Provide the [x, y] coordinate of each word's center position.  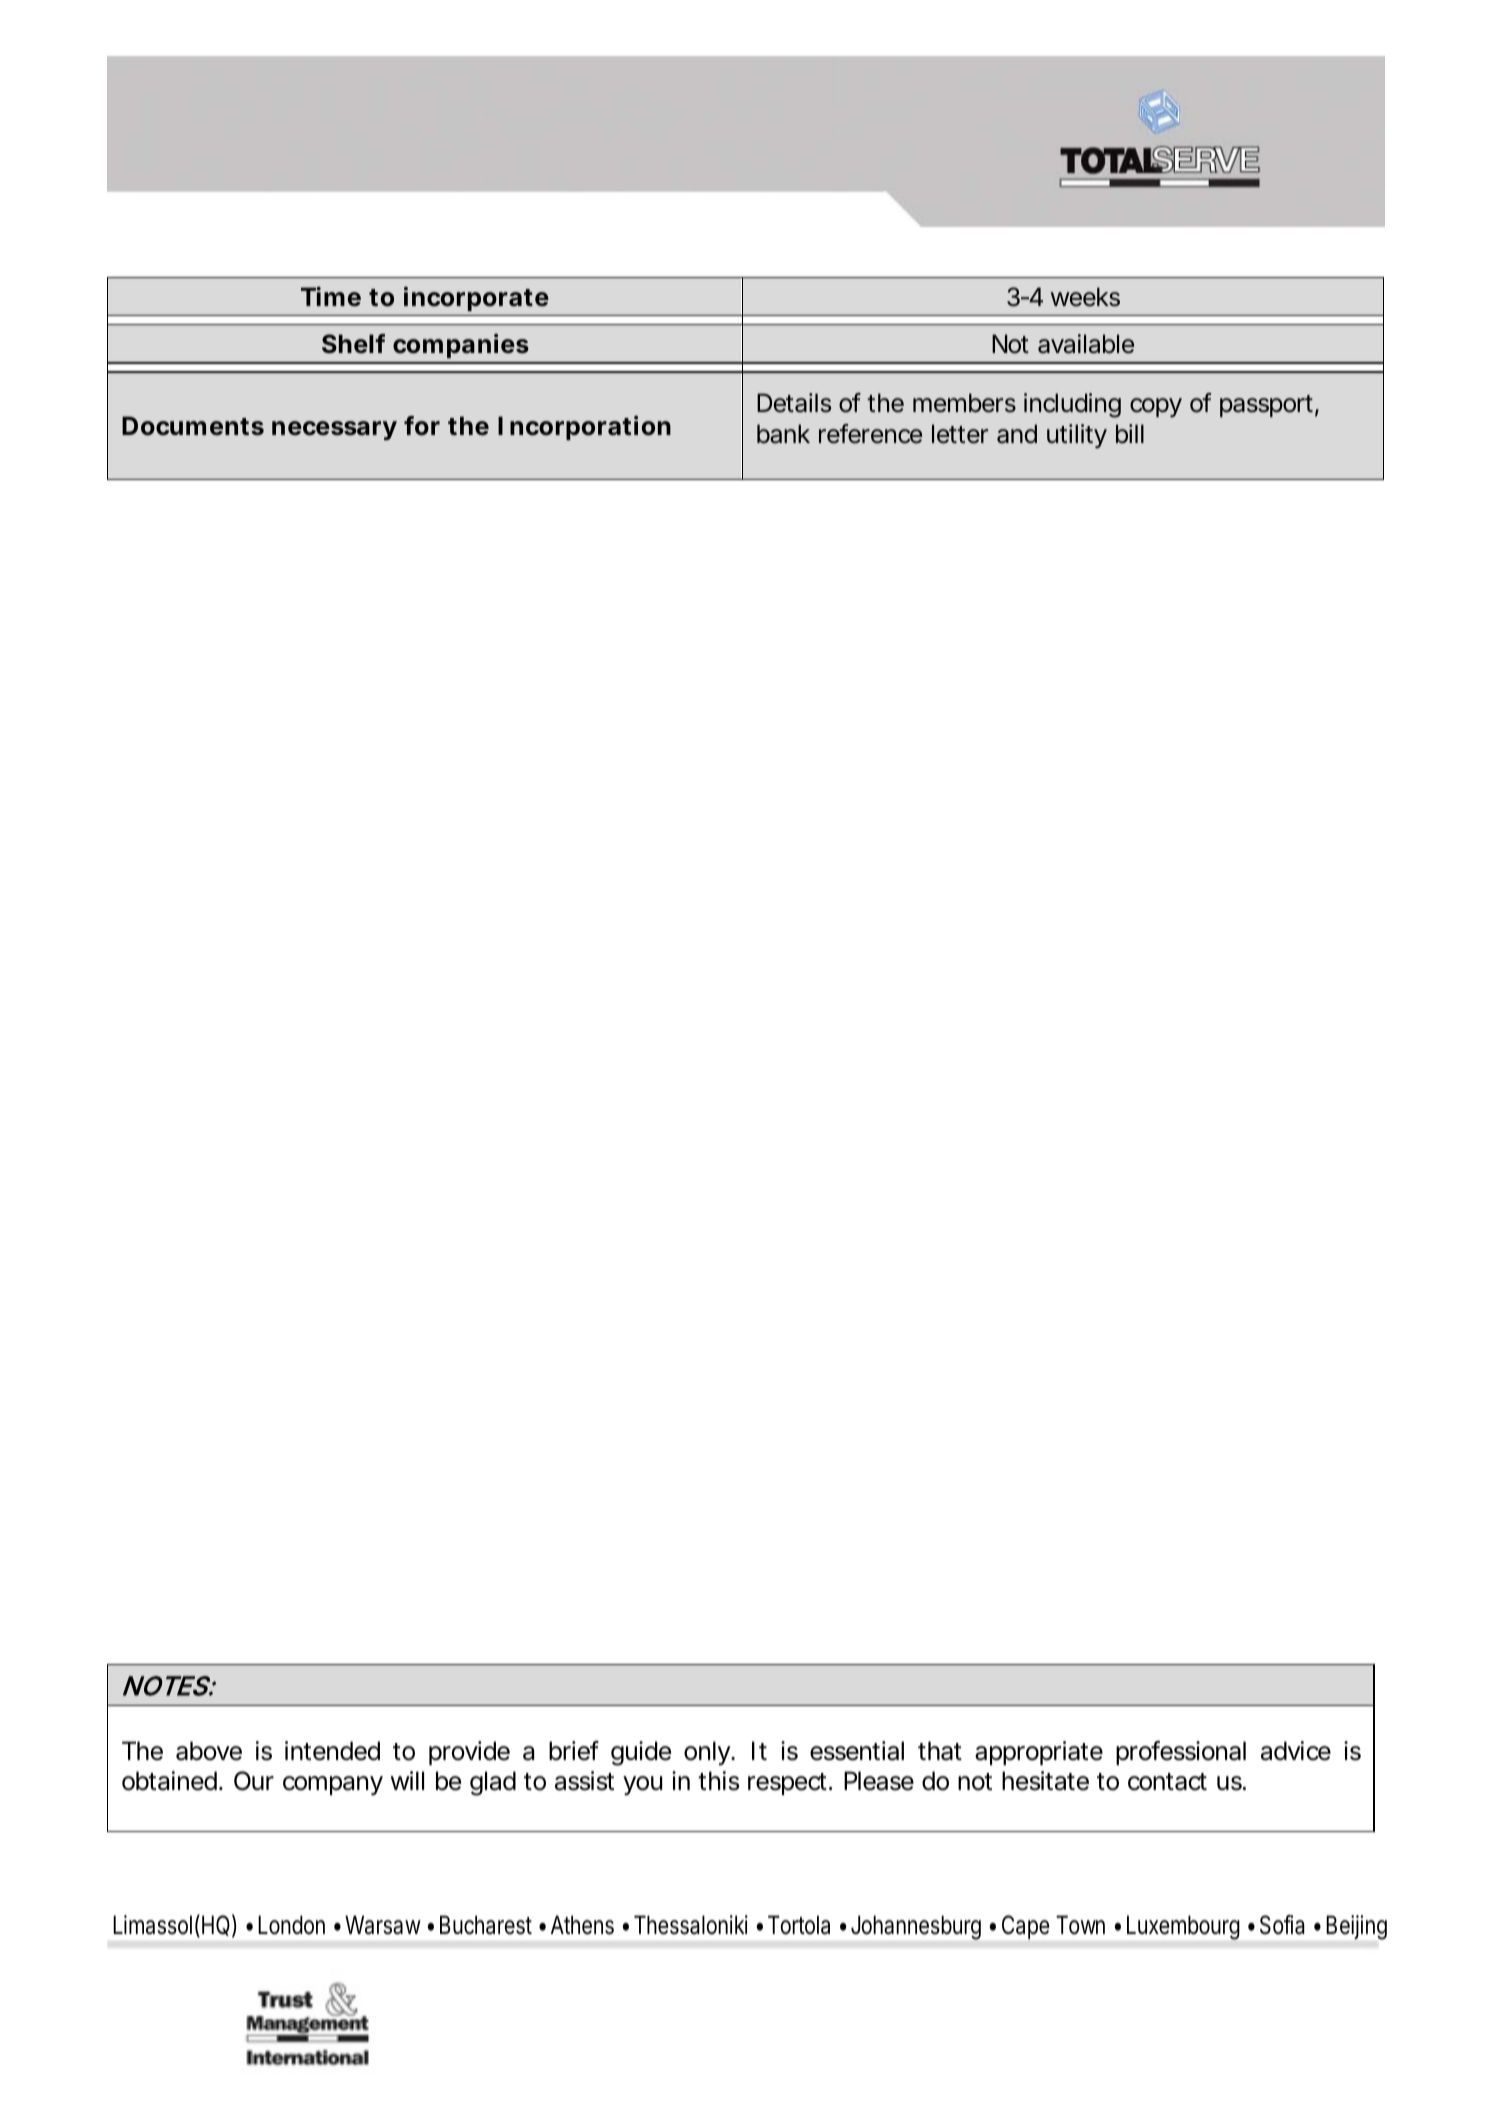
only [708, 1753]
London [291, 1925]
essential [857, 1751]
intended [332, 1751]
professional [1181, 1753]
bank [783, 434]
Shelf [353, 344]
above [209, 1751]
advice [1296, 1751]
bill [1130, 434]
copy [1156, 407]
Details [794, 403]
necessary [334, 430]
